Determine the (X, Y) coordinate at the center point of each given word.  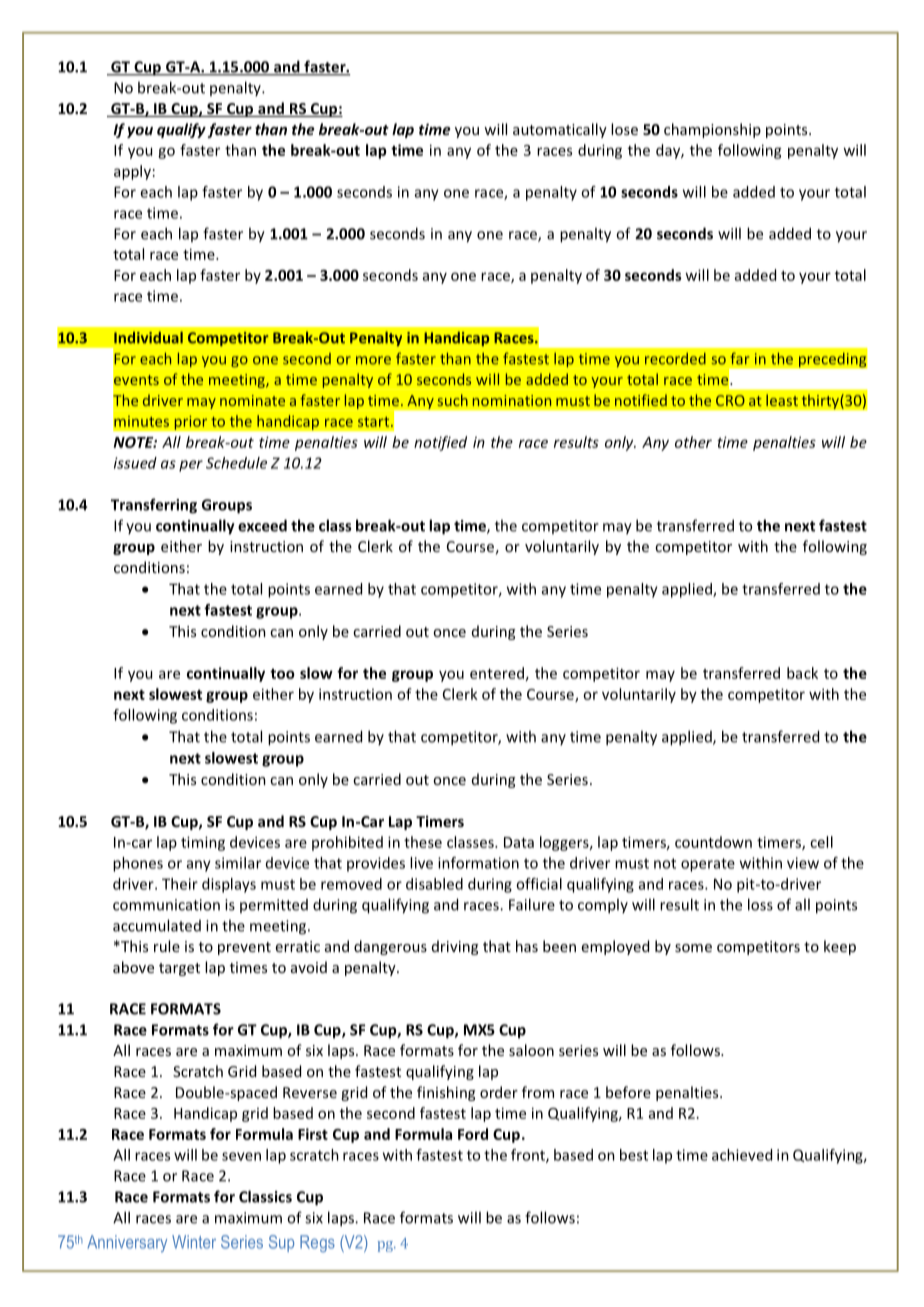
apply (132, 172)
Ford (473, 1134)
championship (712, 130)
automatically (560, 130)
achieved (742, 1155)
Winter (194, 1242)
